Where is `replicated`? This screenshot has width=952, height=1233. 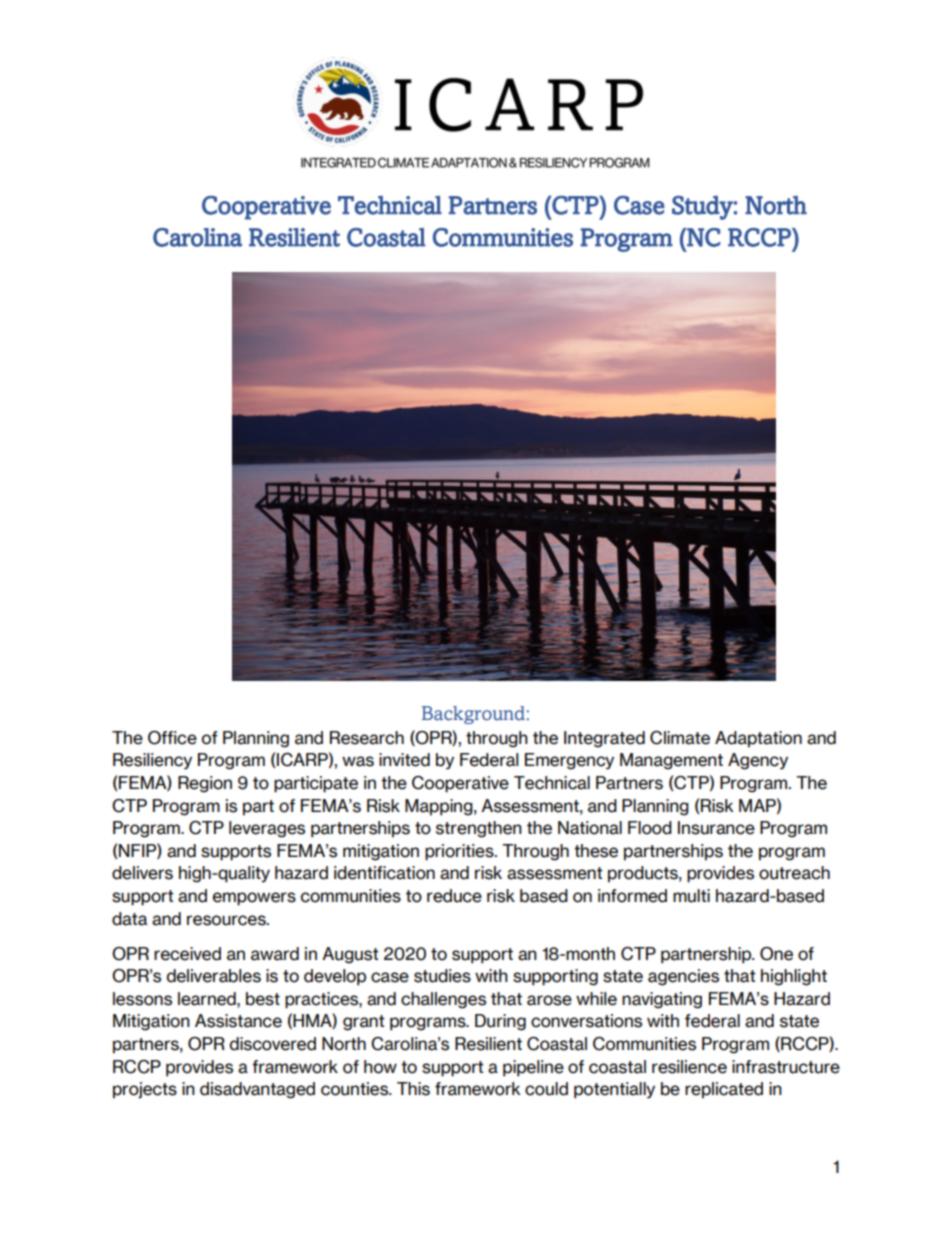 replicated is located at coordinates (724, 1090).
